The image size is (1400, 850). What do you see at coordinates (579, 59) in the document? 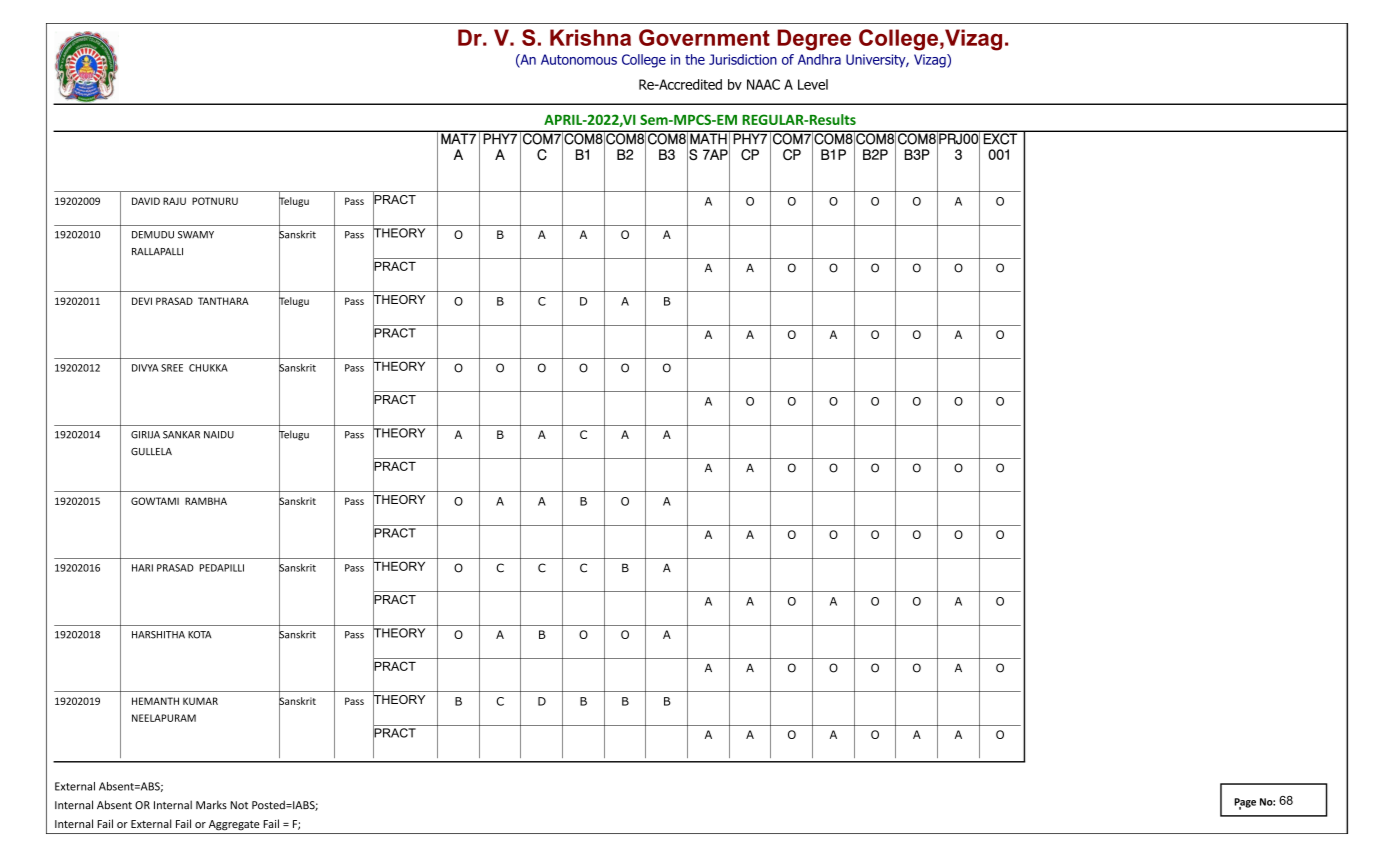
I see `Autonomous` at bounding box center [579, 59].
